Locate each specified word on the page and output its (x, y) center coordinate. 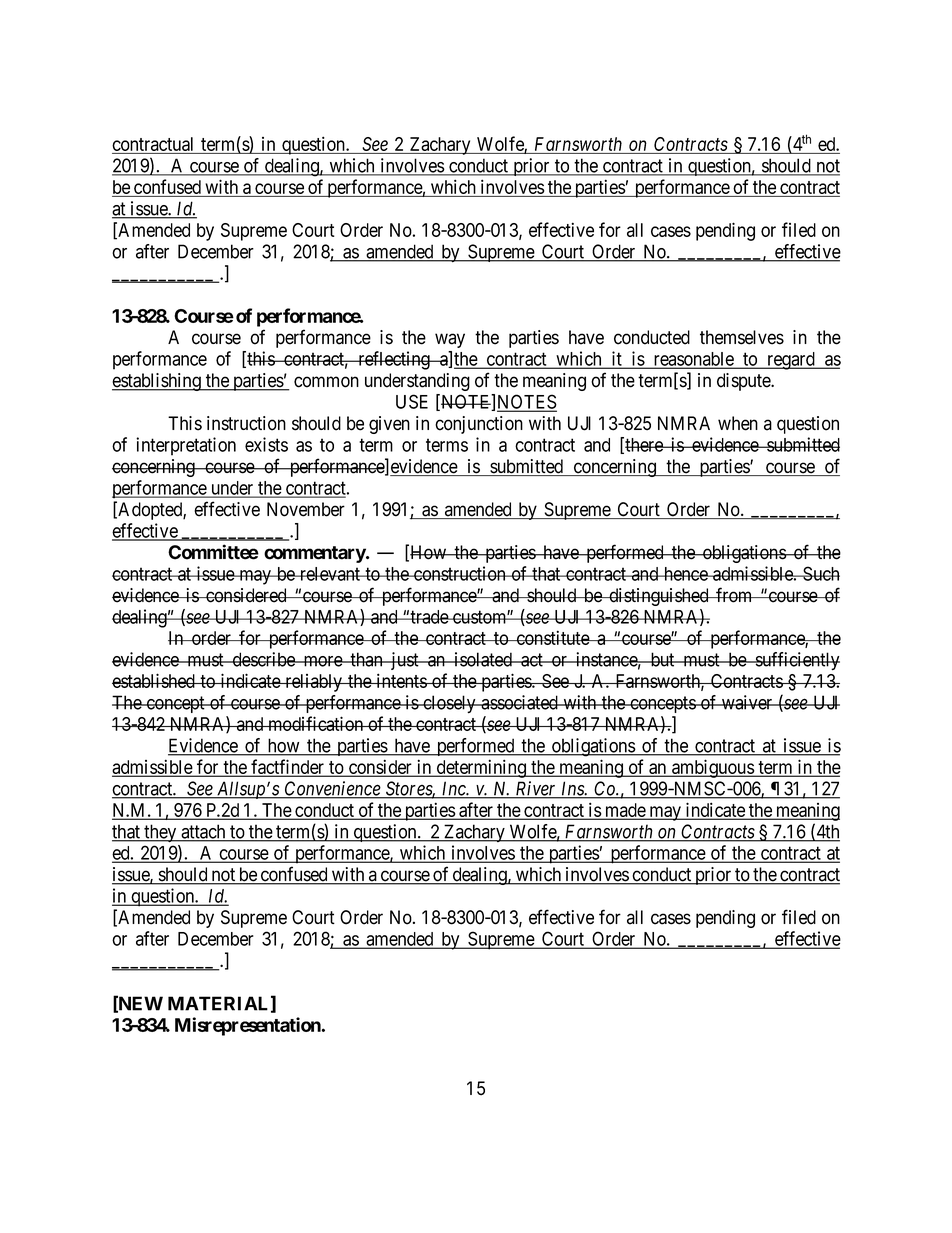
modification (316, 723)
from (734, 595)
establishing (157, 382)
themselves (742, 337)
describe (263, 659)
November (306, 509)
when (738, 423)
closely (449, 704)
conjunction (479, 425)
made (625, 811)
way (450, 340)
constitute (552, 637)
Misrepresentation (249, 1026)
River (536, 789)
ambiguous (712, 768)
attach (203, 832)
